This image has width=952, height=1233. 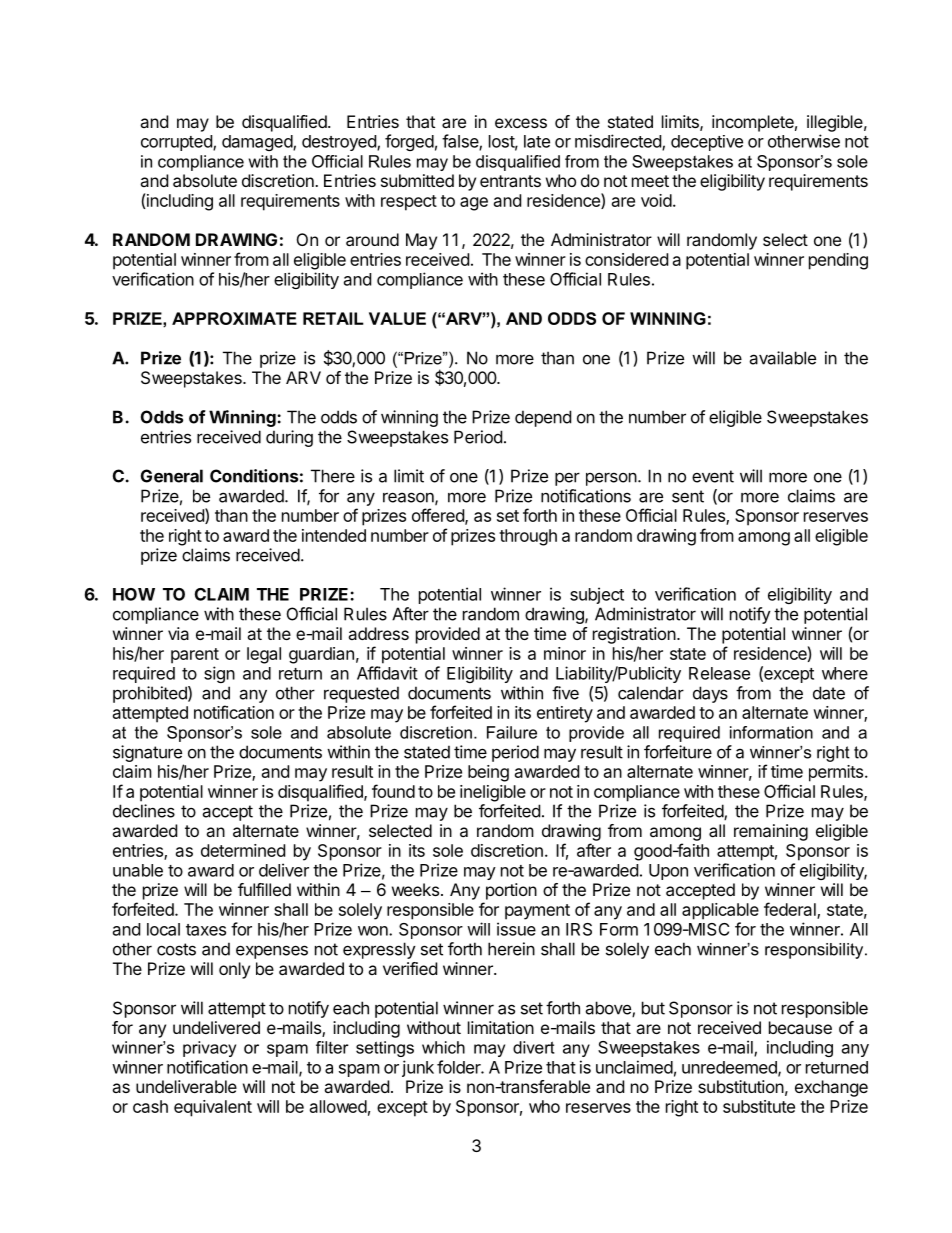 What do you see at coordinates (510, 181) in the image?
I see `entrants` at bounding box center [510, 181].
